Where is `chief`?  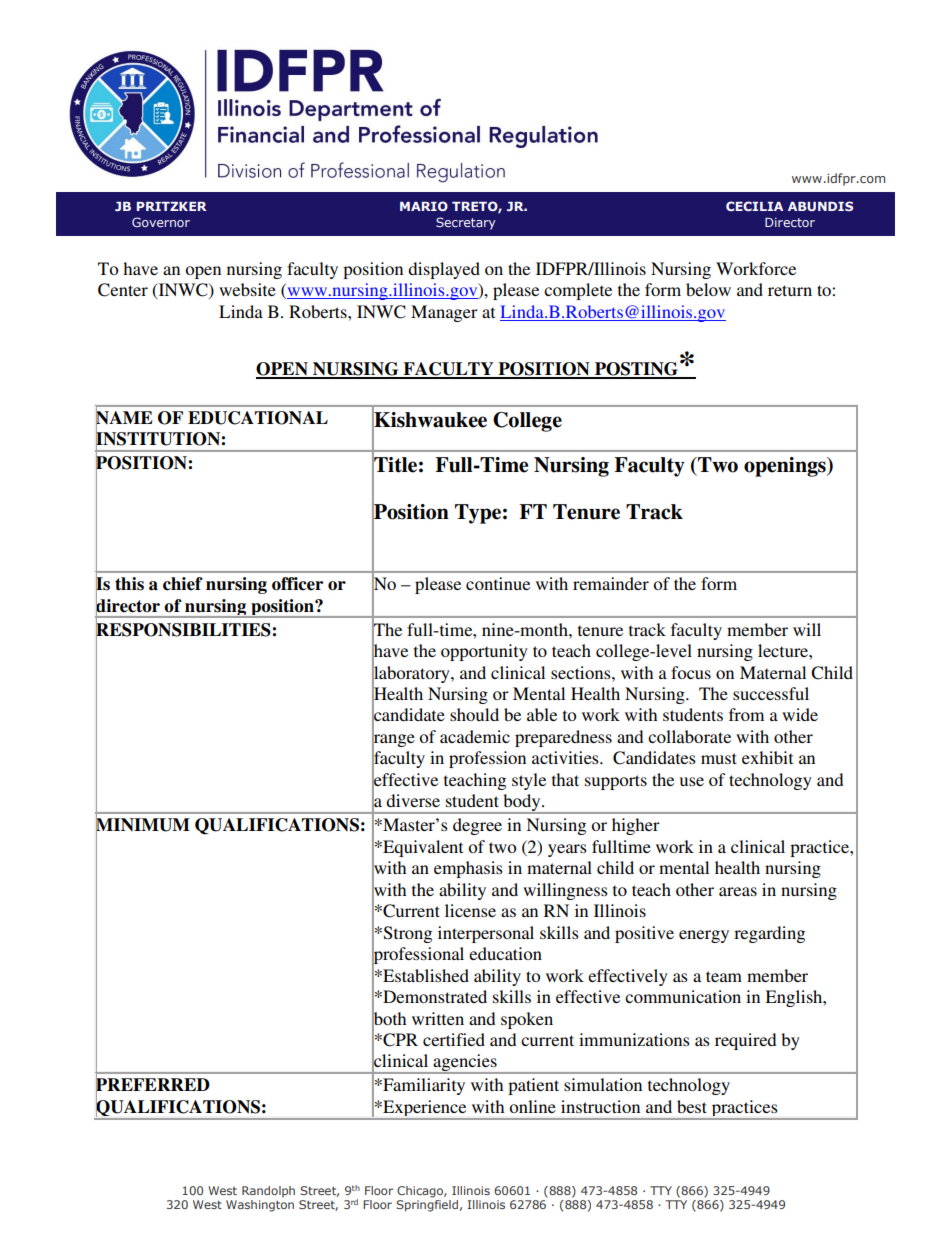
chief is located at coordinates (183, 584).
